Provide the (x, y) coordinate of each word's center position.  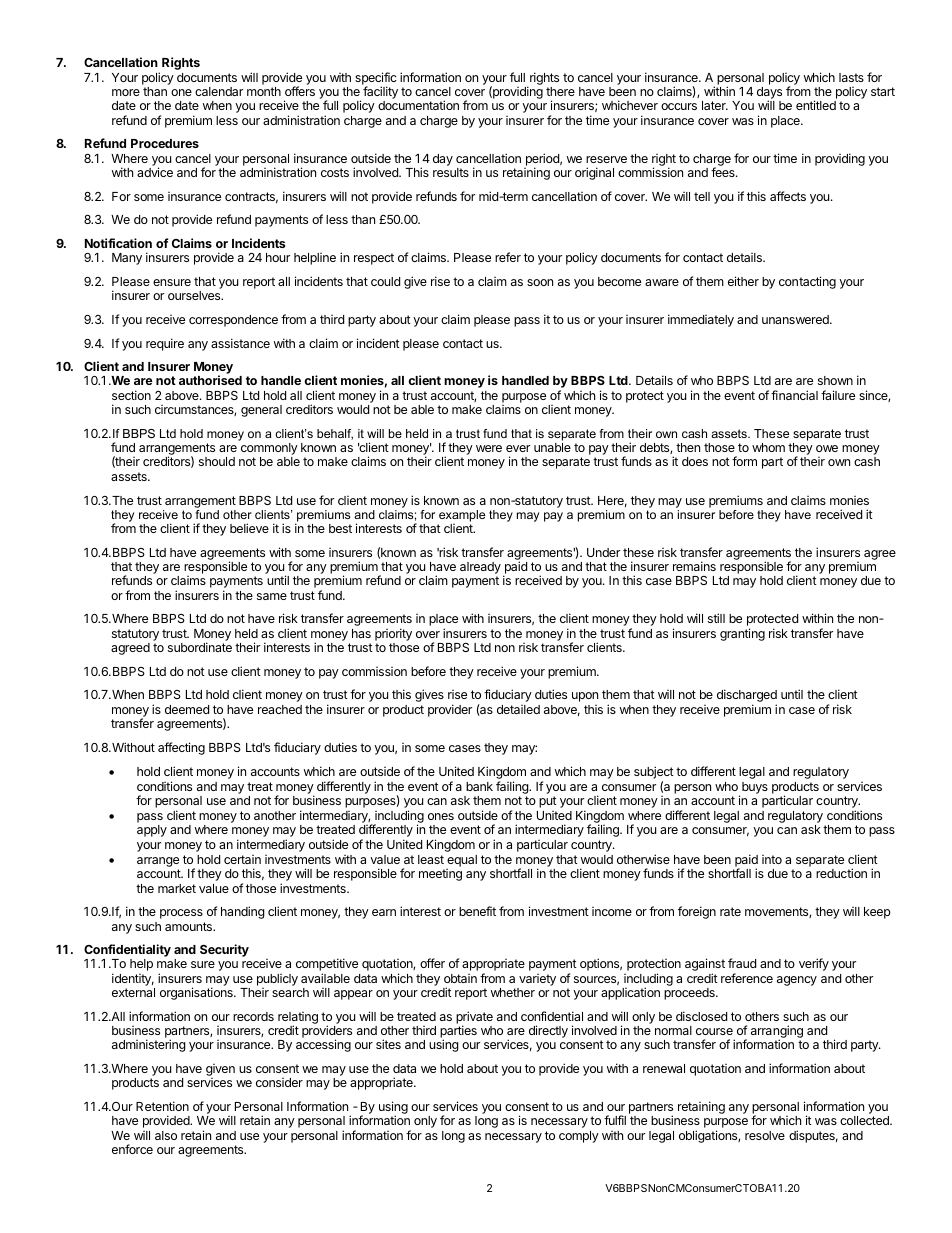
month (264, 91)
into (772, 859)
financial (794, 395)
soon (540, 282)
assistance (240, 343)
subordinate (200, 647)
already (480, 569)
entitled (816, 105)
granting (742, 634)
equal (462, 861)
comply (579, 1137)
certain (242, 859)
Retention (162, 1106)
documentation (418, 105)
